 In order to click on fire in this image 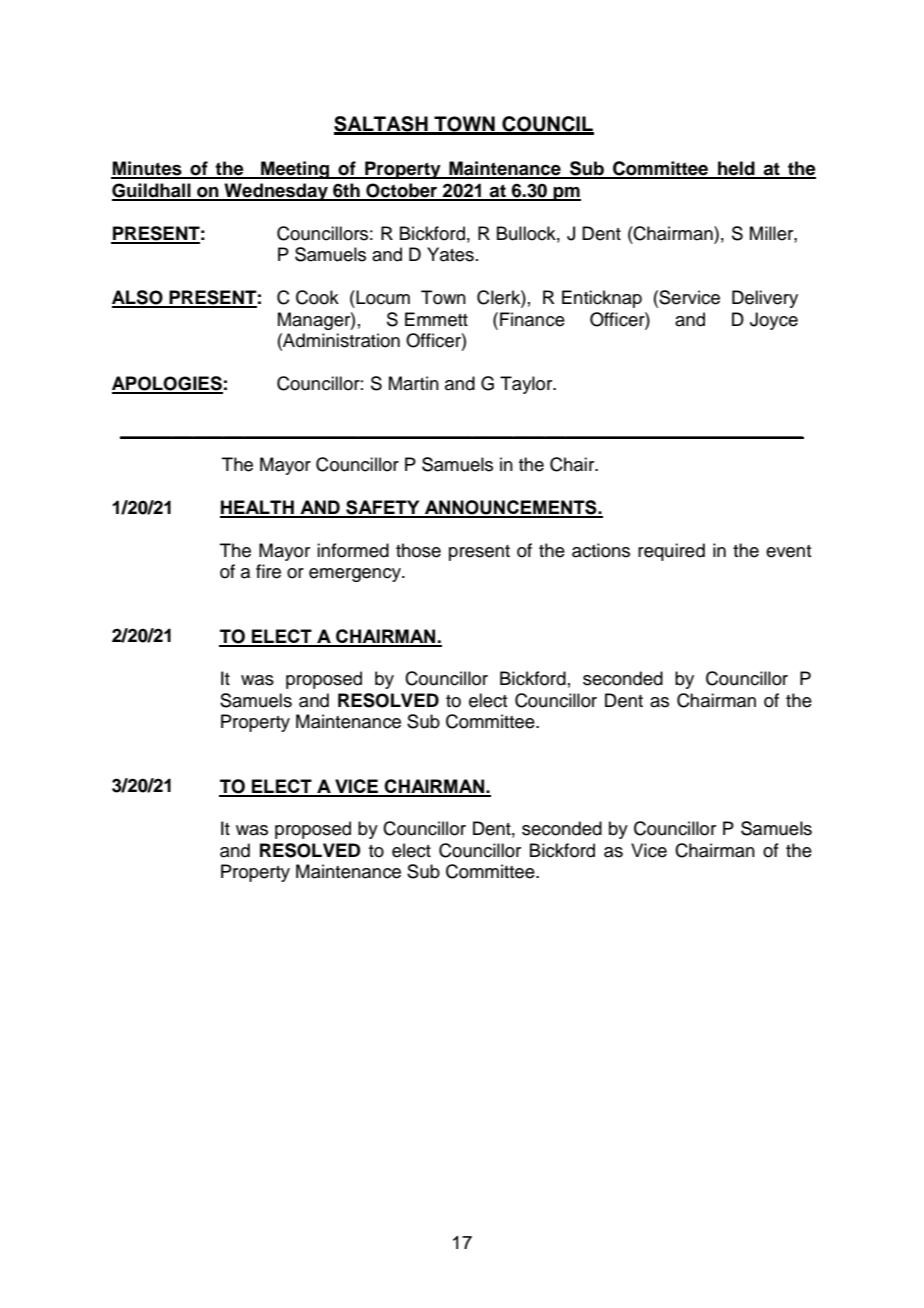, I will do `click(268, 571)`.
